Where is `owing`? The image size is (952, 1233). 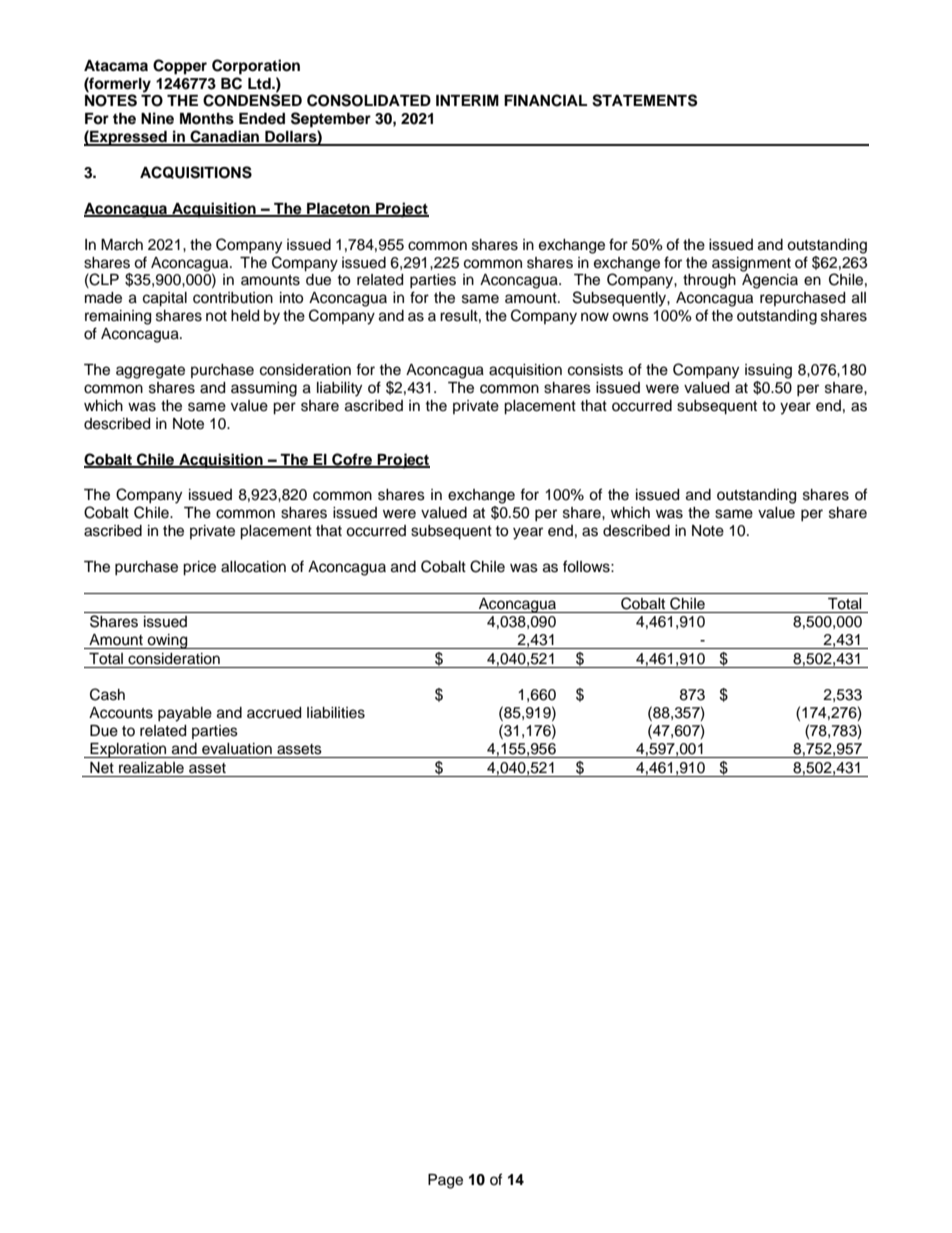
owing is located at coordinates (168, 641).
